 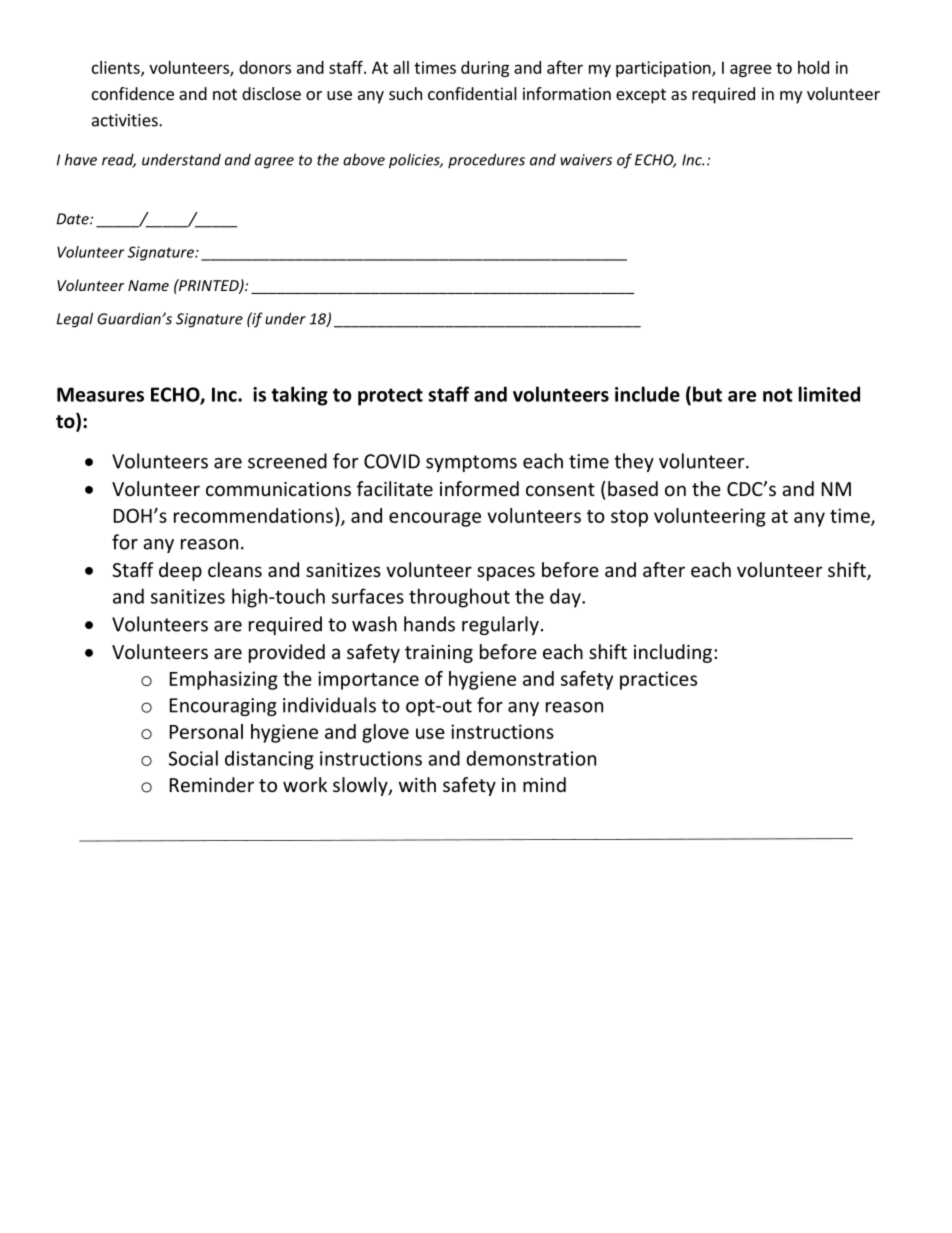 I want to click on but, so click(x=707, y=394).
